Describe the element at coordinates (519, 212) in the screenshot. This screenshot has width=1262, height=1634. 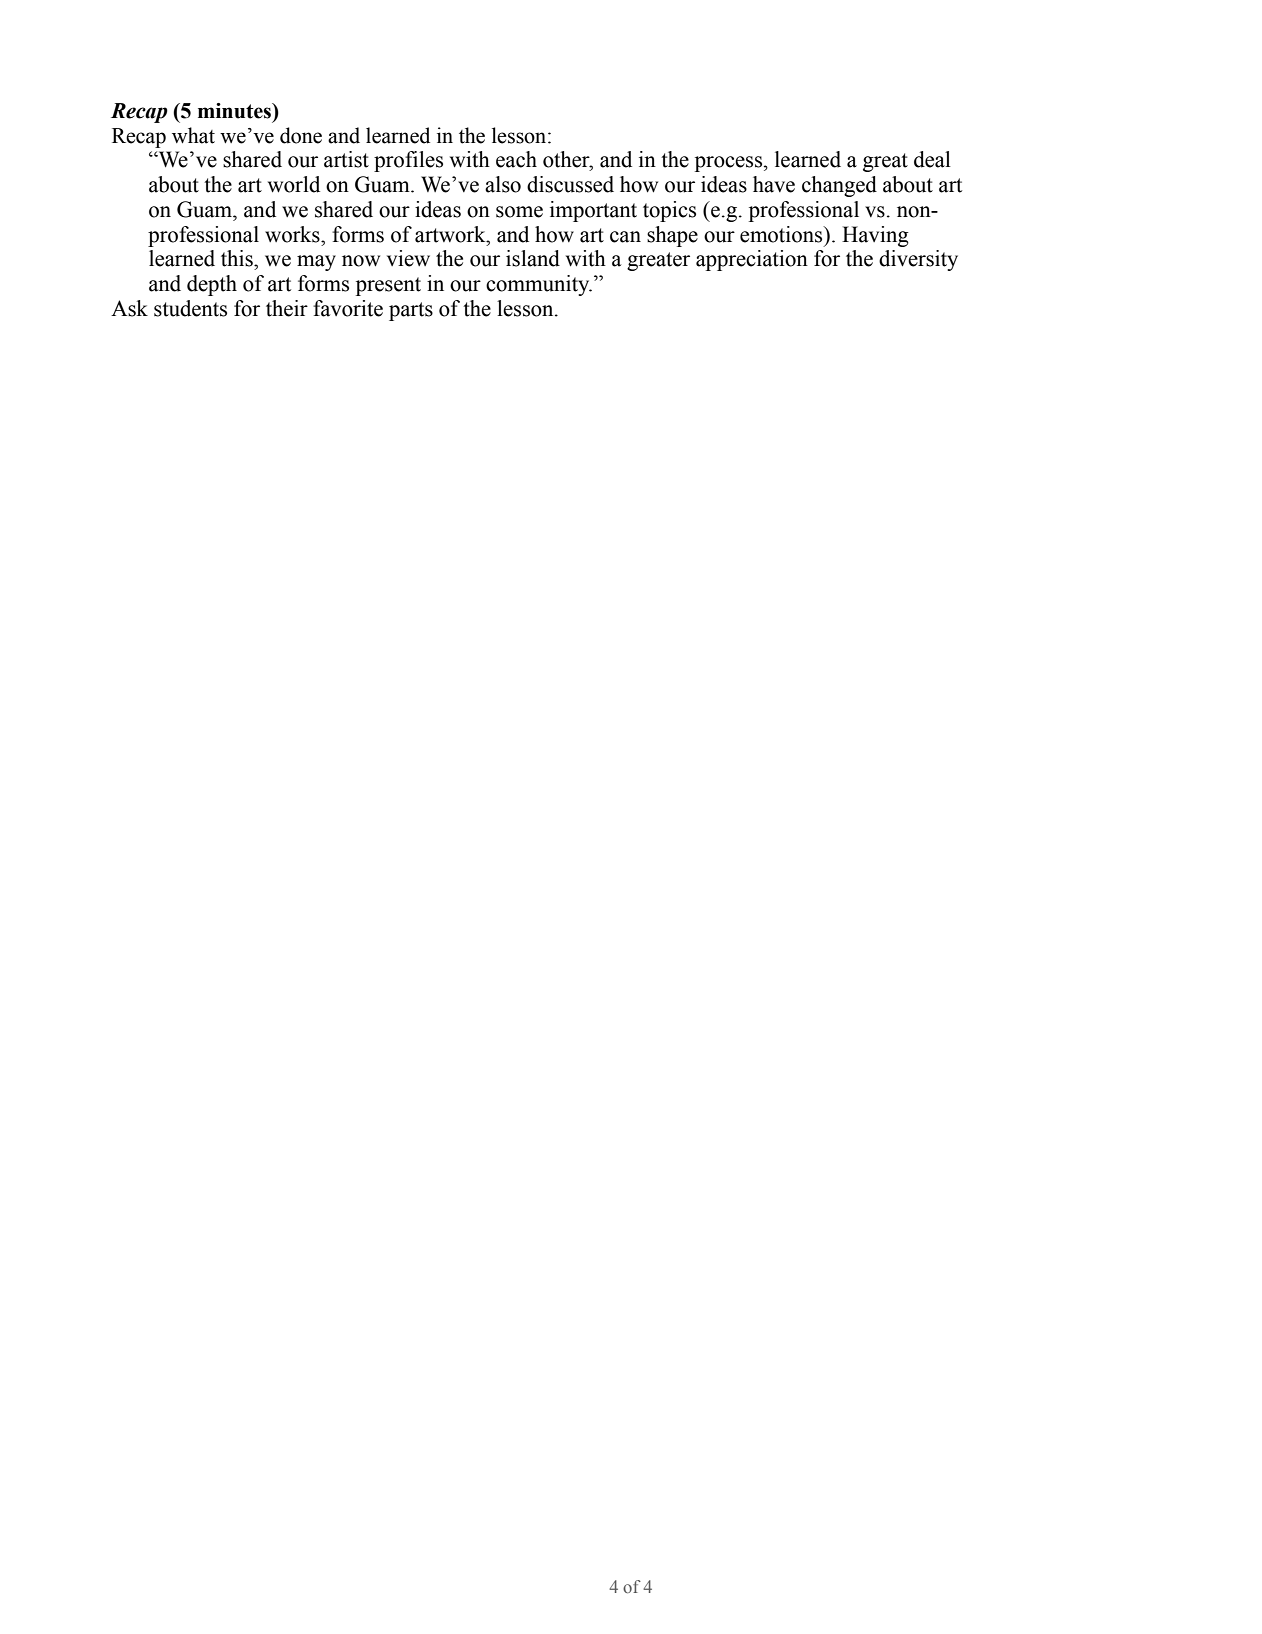
I see `some` at that location.
